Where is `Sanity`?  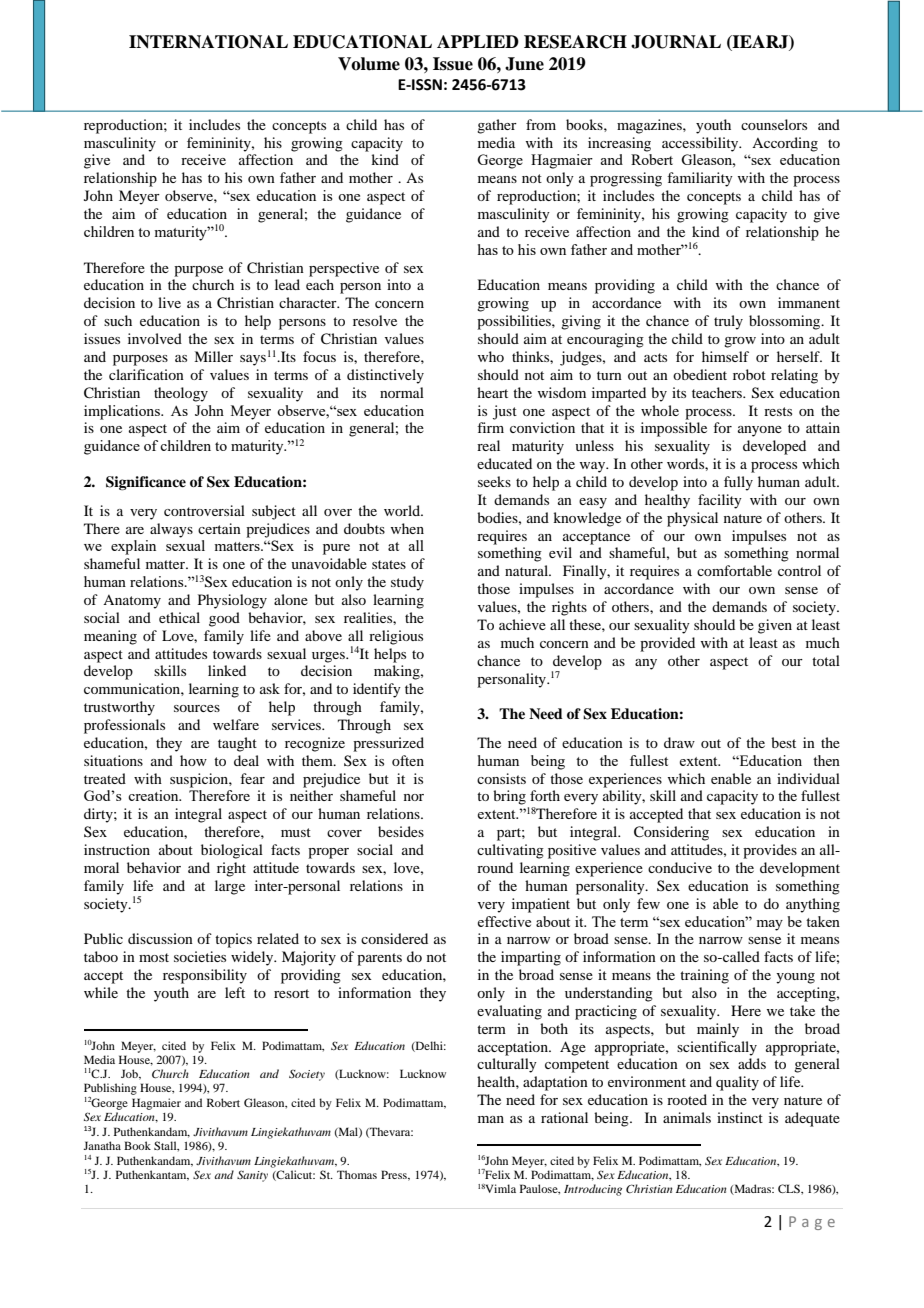
Sanity is located at coordinates (252, 1176).
